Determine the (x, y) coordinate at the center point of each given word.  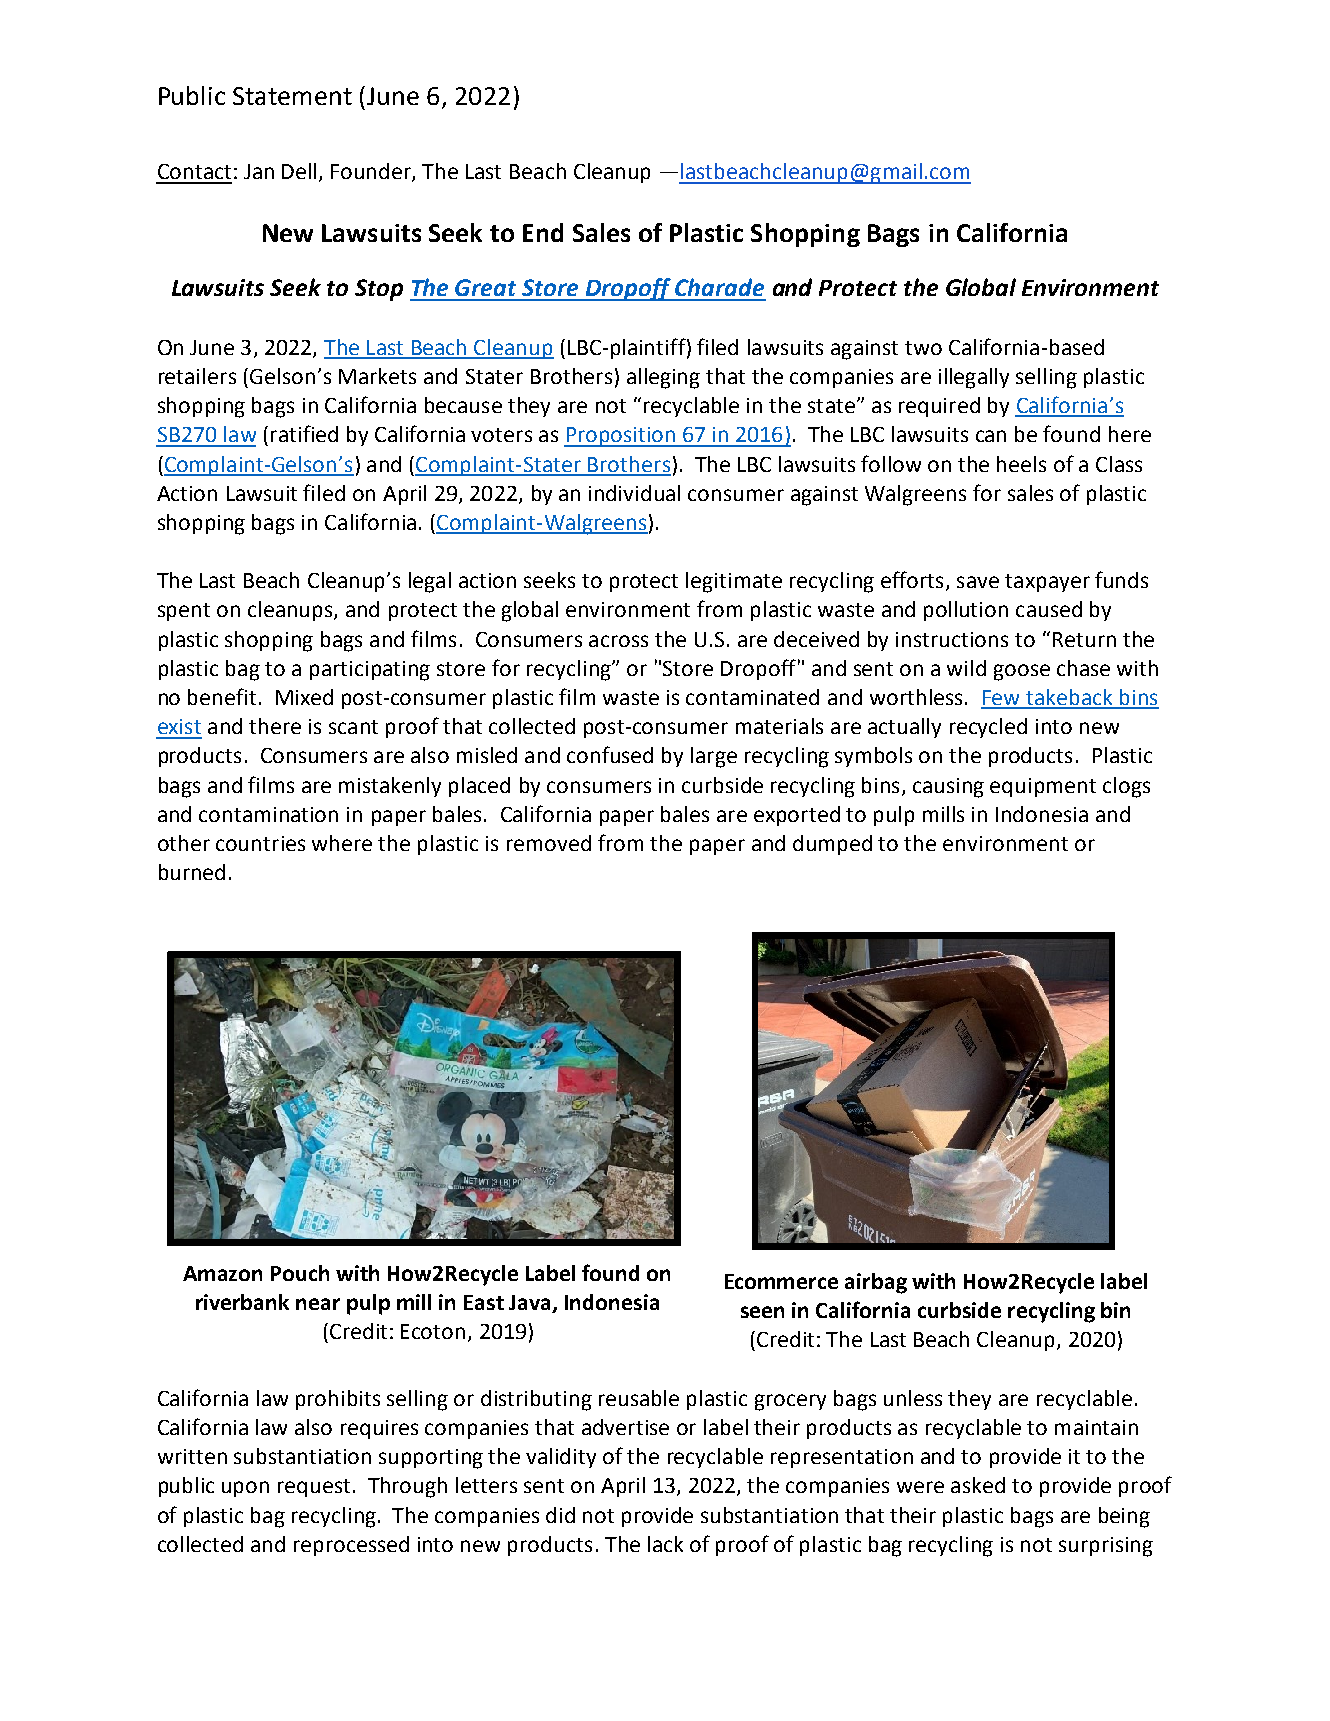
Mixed (304, 697)
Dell (299, 171)
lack (665, 1544)
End (543, 232)
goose (1022, 672)
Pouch (300, 1273)
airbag (876, 1283)
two (923, 348)
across (618, 641)
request (314, 1488)
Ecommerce (781, 1281)
